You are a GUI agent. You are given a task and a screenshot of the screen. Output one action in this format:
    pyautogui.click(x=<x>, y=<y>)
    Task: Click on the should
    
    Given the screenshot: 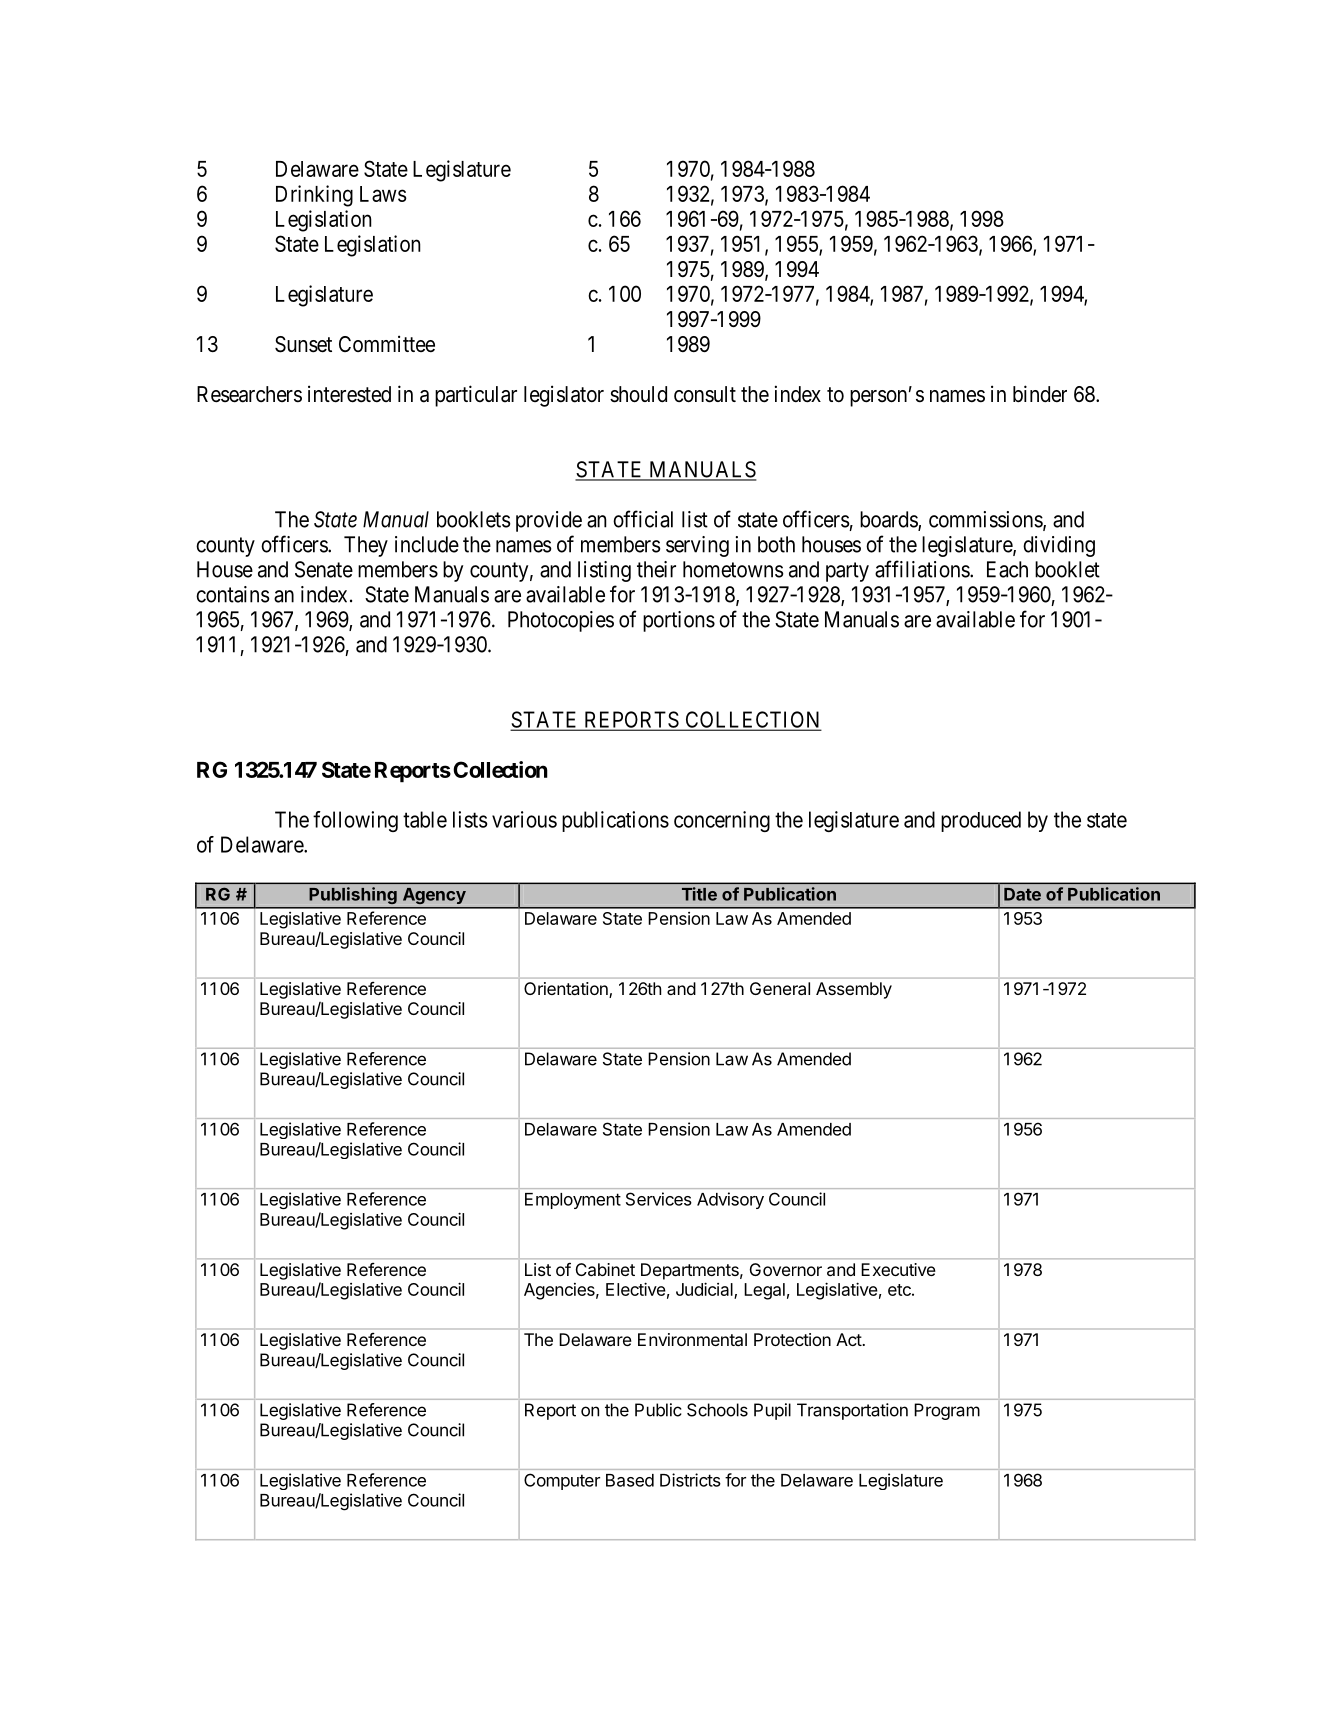 What is the action you would take?
    pyautogui.click(x=638, y=394)
